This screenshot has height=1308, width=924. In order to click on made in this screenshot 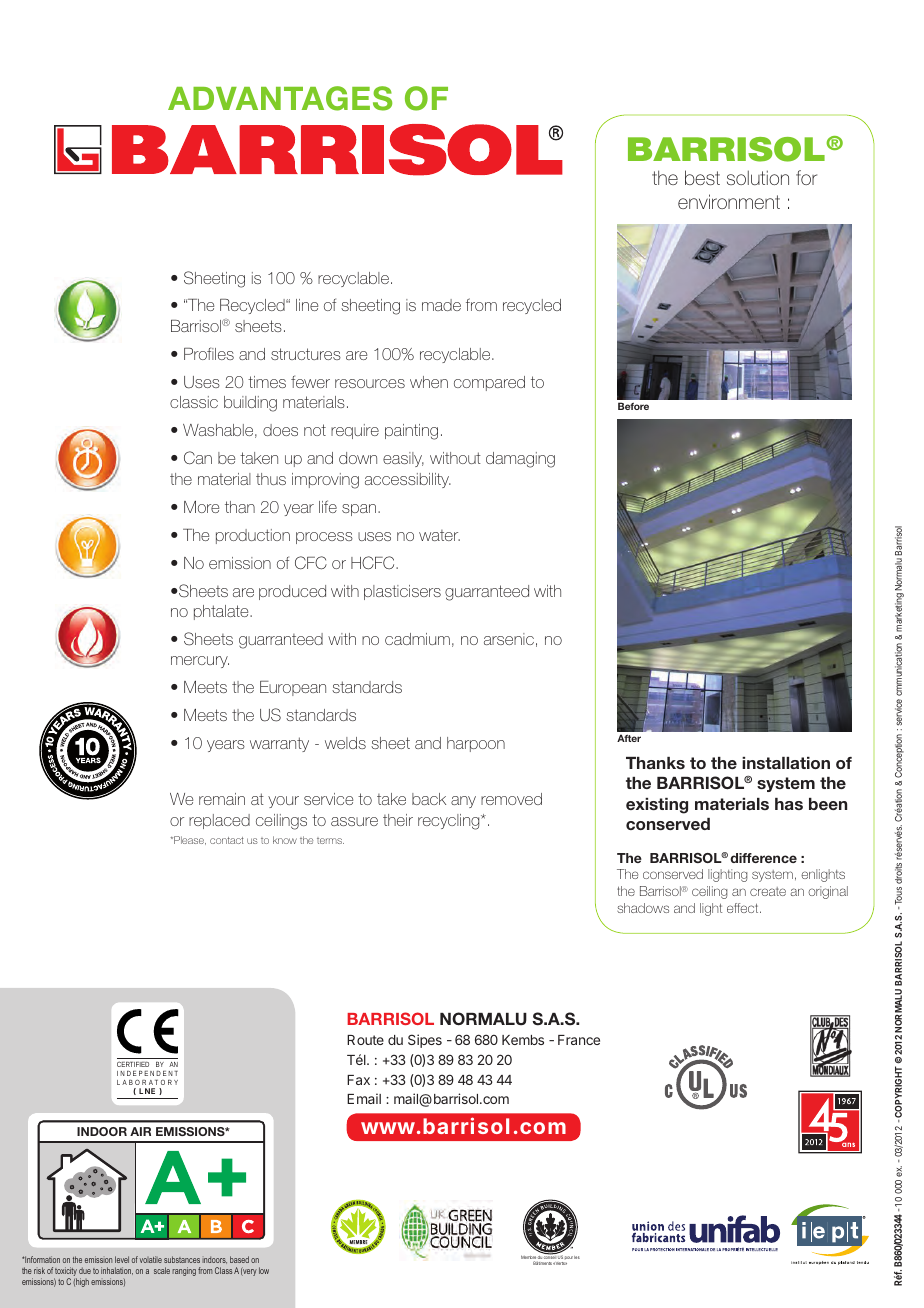, I will do `click(441, 305)`.
